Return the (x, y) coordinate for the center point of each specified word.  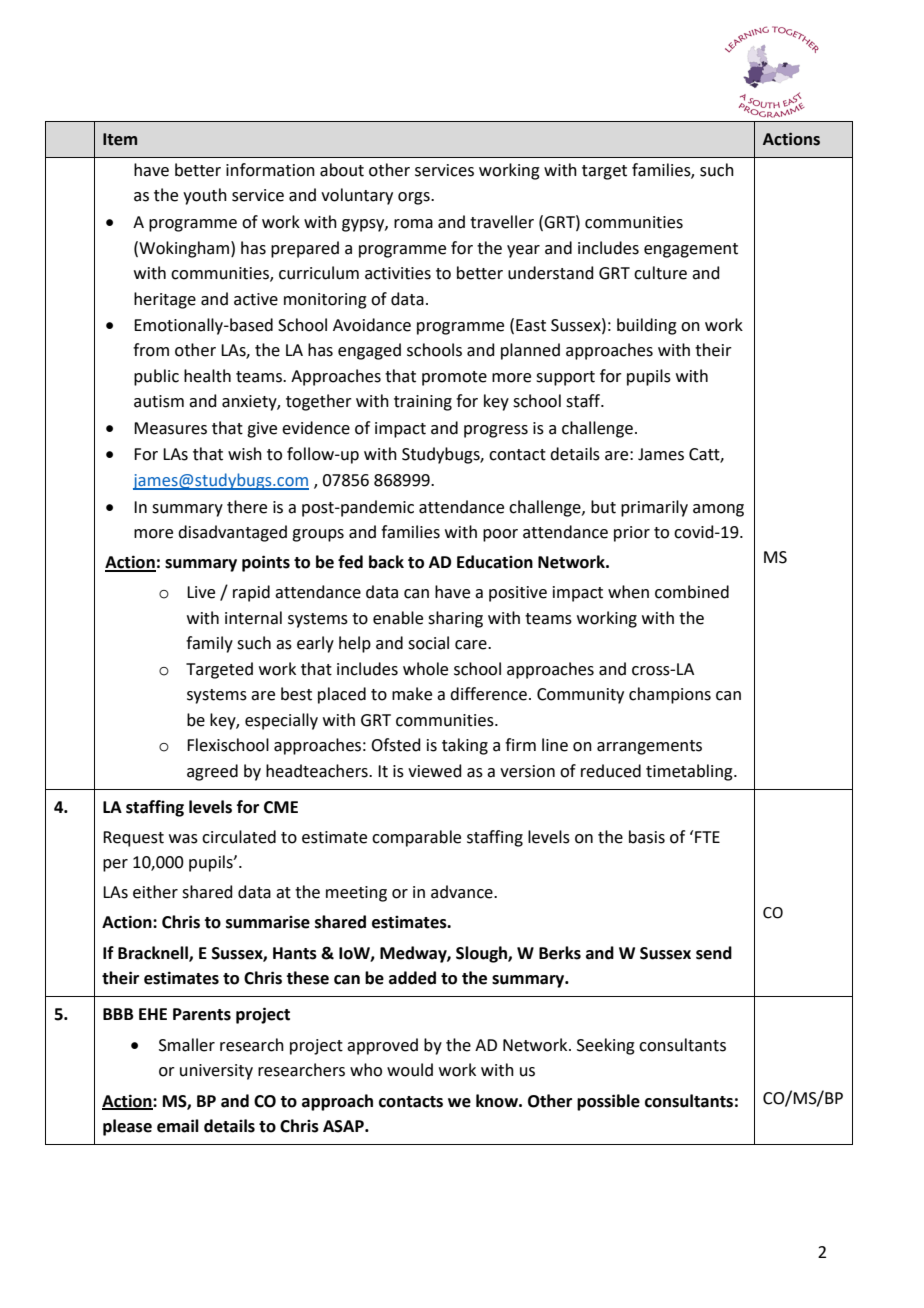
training (423, 403)
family (209, 644)
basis (647, 837)
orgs (415, 198)
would (410, 1070)
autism (159, 401)
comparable (416, 838)
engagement (691, 250)
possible (608, 1102)
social (428, 643)
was (183, 839)
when (628, 592)
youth (205, 196)
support (565, 378)
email (178, 1126)
